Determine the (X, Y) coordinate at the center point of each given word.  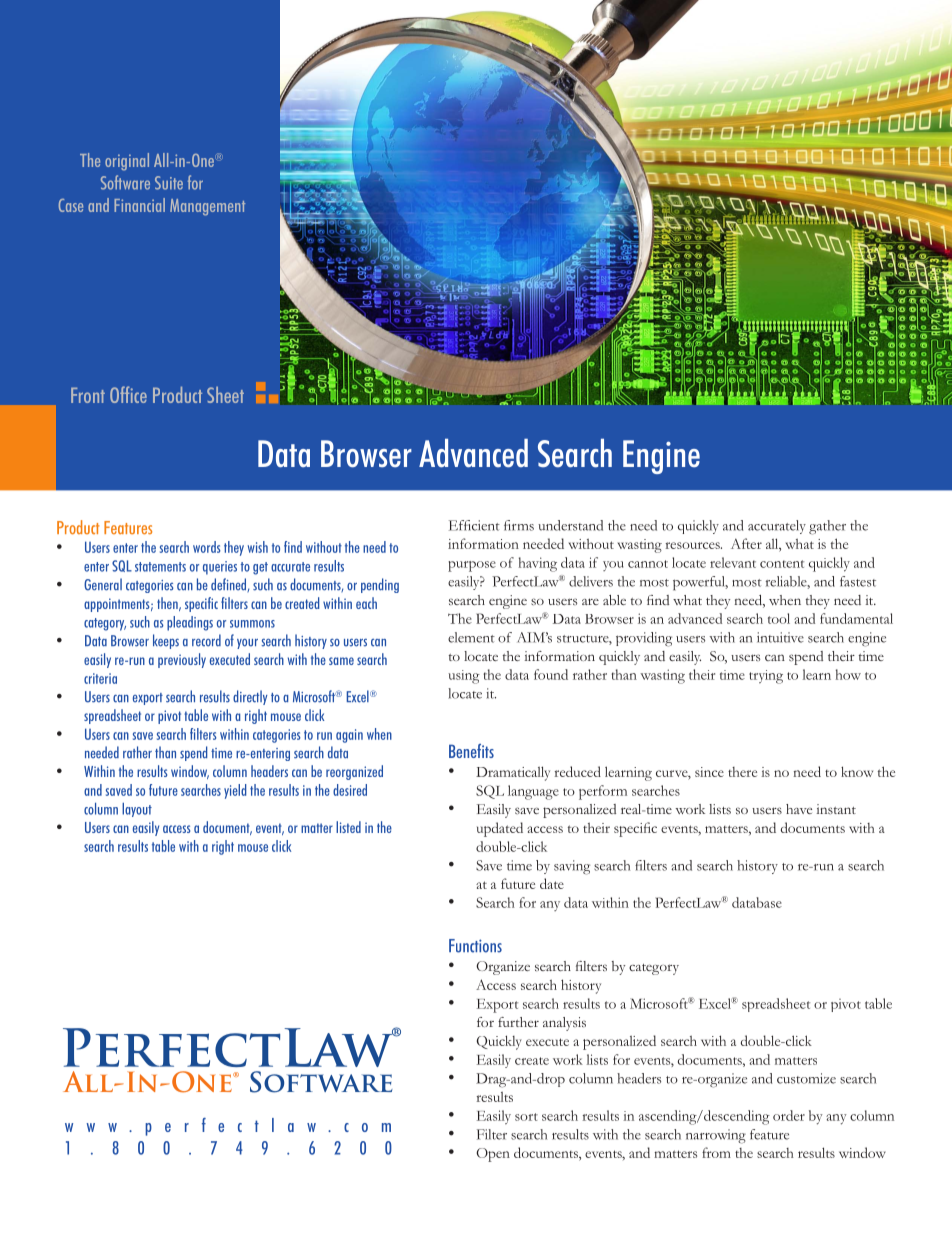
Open (493, 1155)
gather (827, 527)
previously (182, 660)
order (789, 1115)
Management (207, 207)
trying (766, 677)
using (464, 677)
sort (526, 1117)
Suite (169, 183)
